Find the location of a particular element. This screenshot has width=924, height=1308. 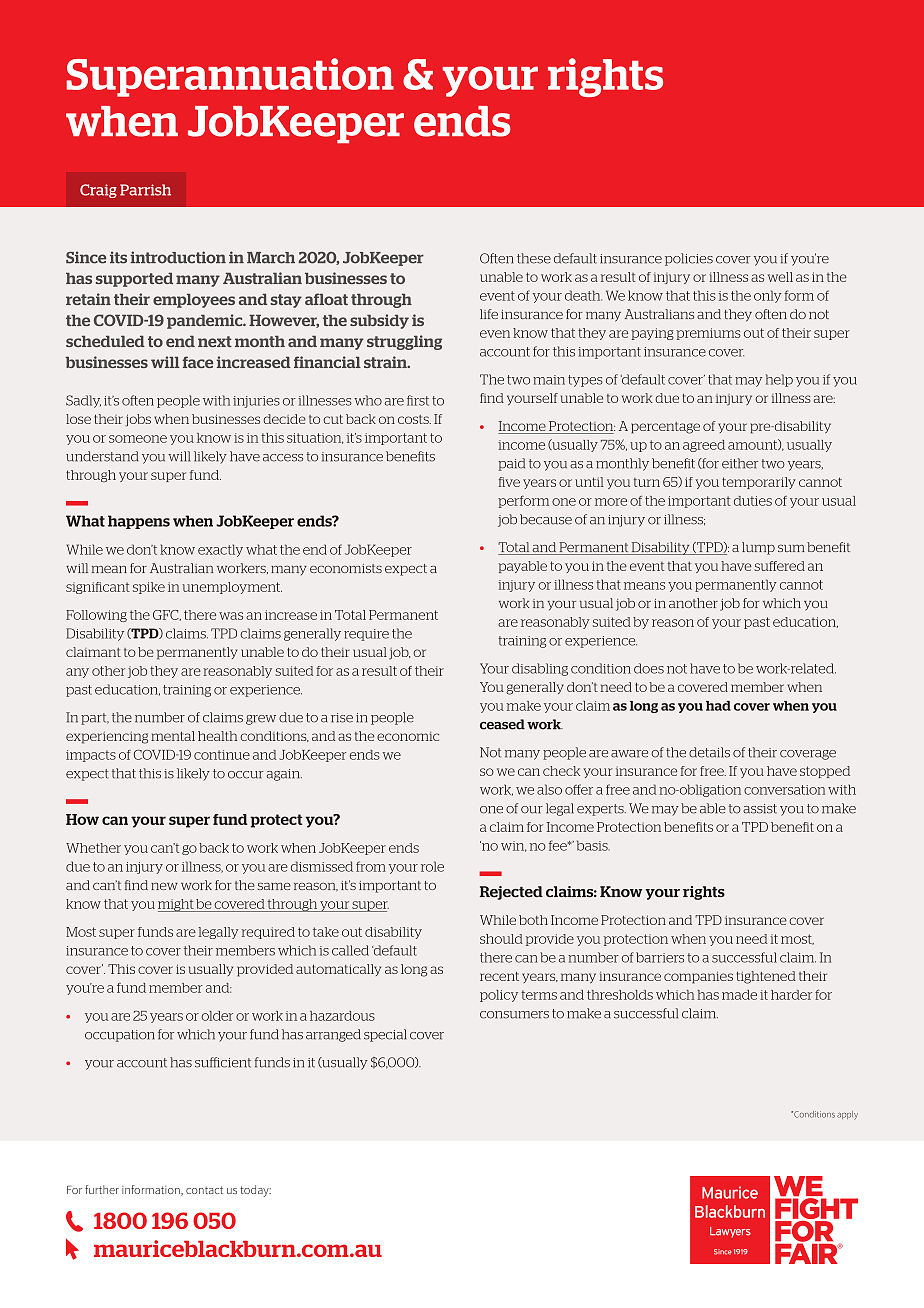

either is located at coordinates (740, 463).
